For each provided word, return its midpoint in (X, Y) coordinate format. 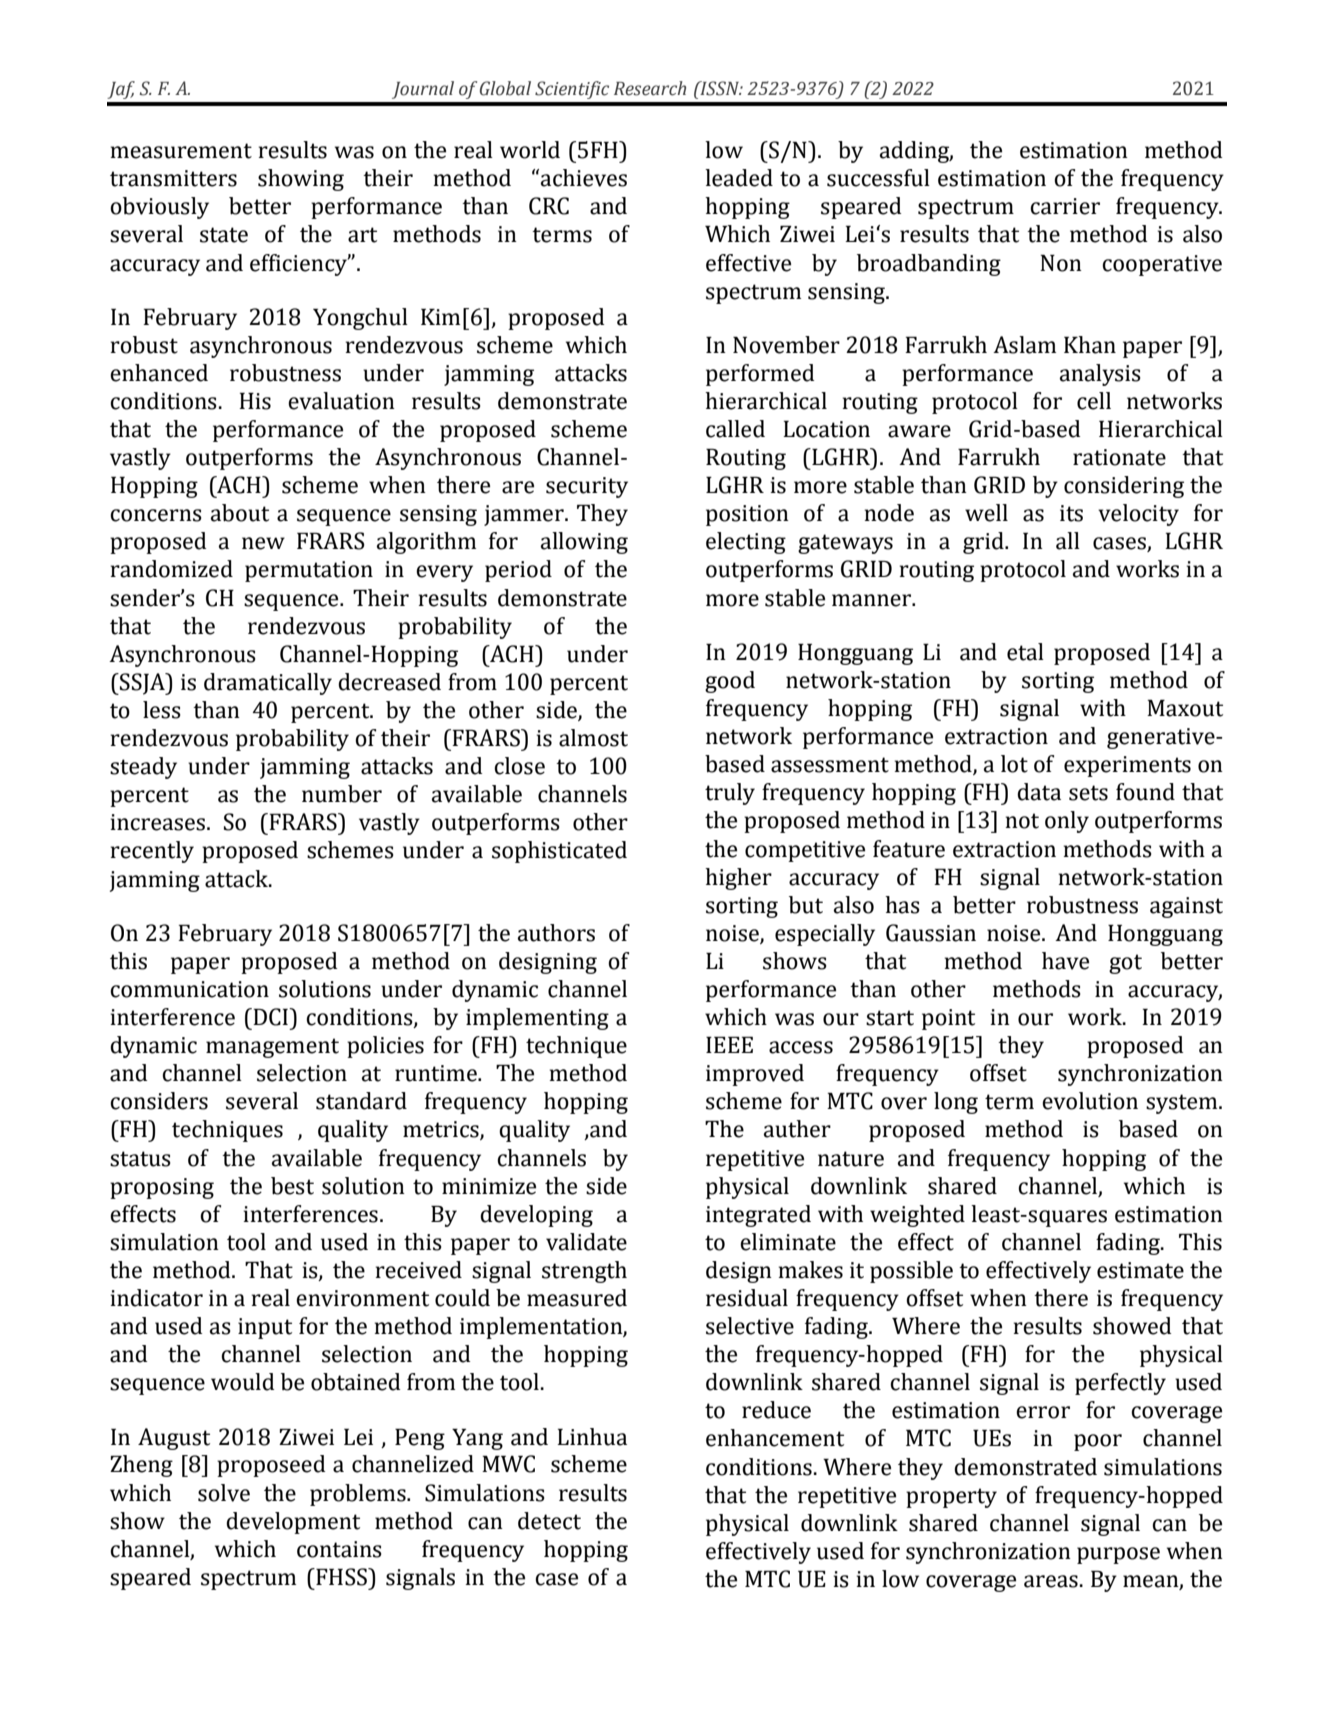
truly (730, 794)
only (1067, 822)
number (342, 794)
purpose (1118, 1555)
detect (549, 1521)
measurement (181, 151)
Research (650, 88)
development (293, 1523)
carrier (1065, 206)
